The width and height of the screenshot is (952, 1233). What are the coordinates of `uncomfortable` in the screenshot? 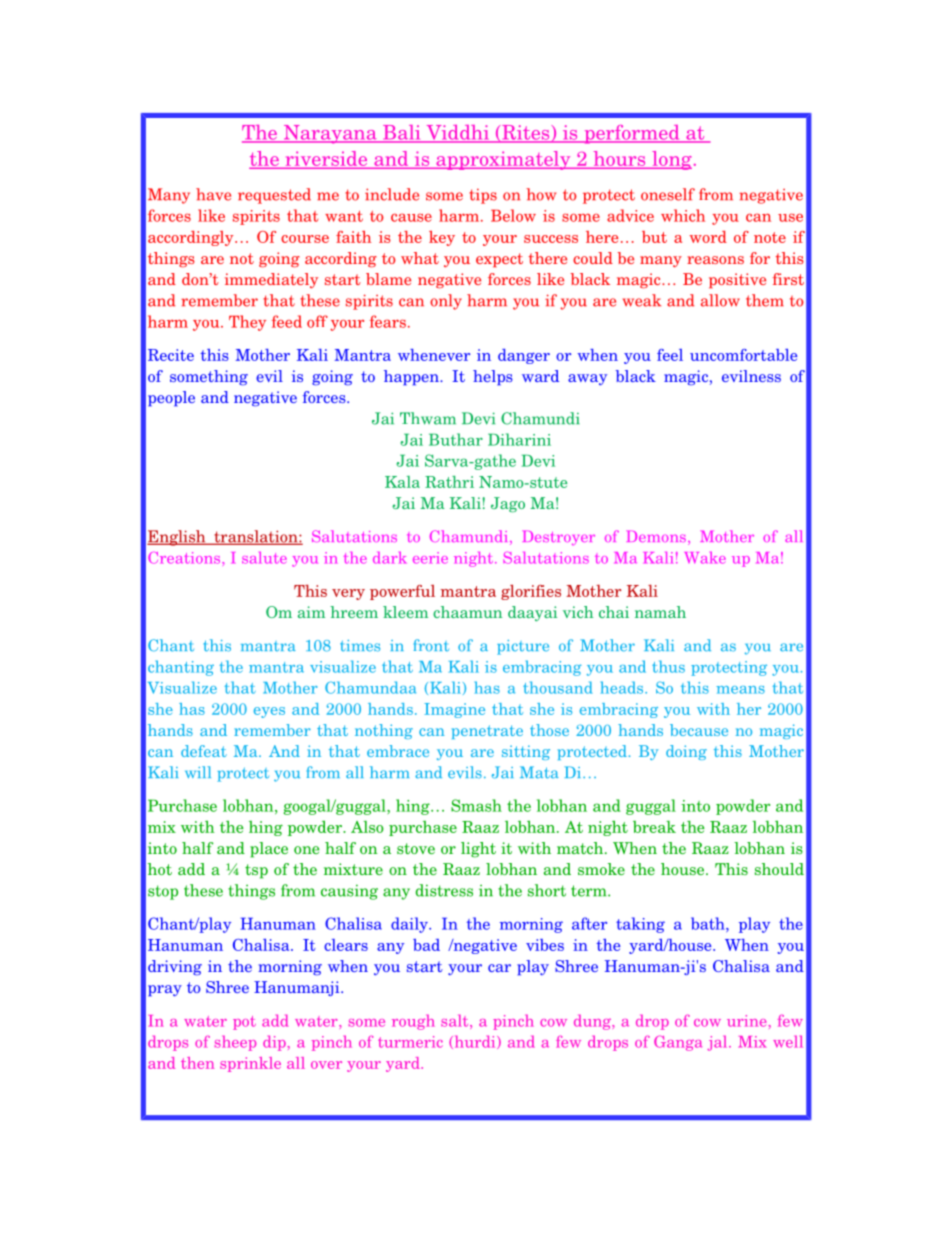 It's located at (743, 355).
